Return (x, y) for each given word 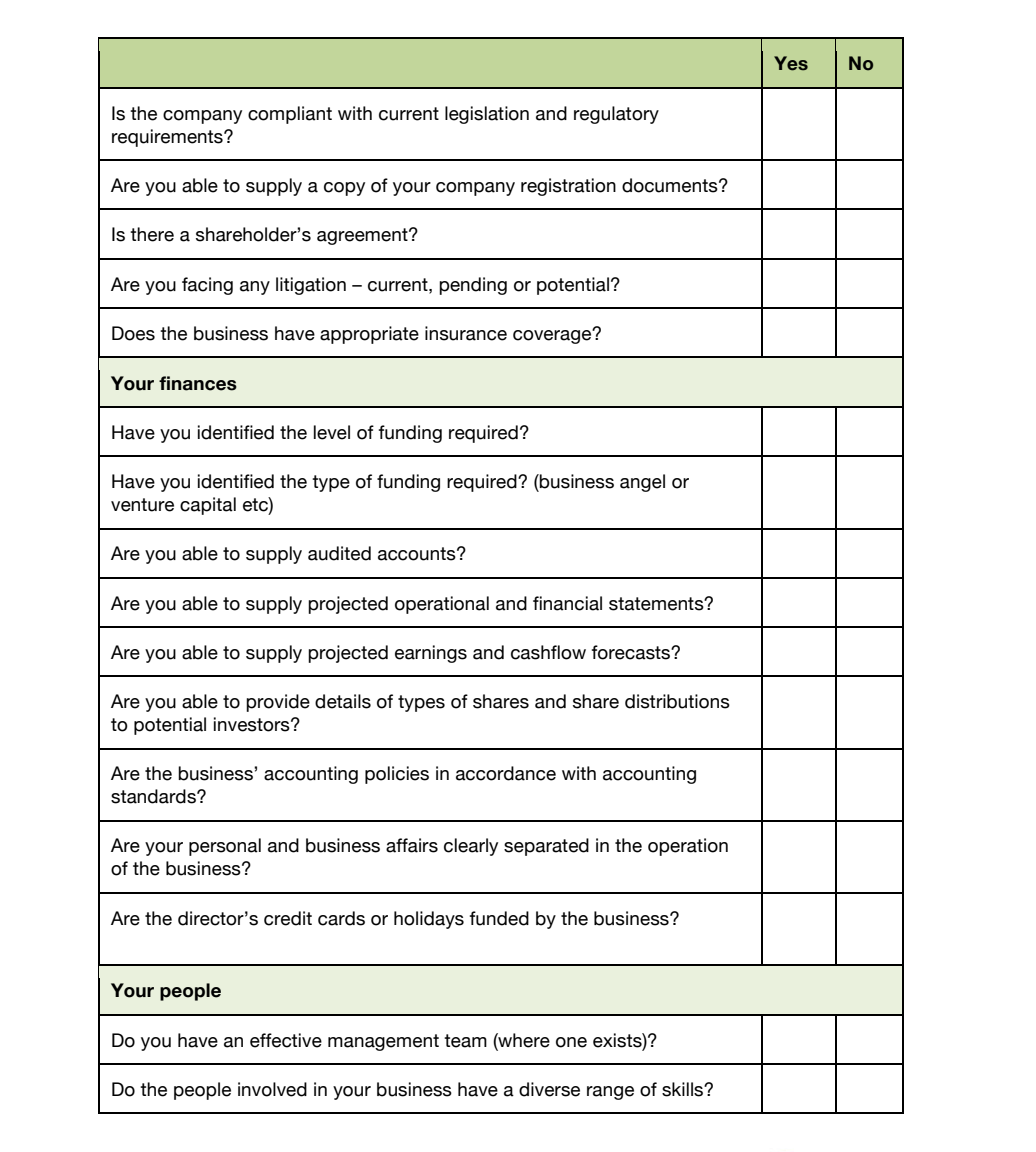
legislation (487, 115)
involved (272, 1089)
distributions (677, 701)
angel (642, 483)
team (465, 1041)
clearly (471, 847)
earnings (431, 654)
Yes (791, 63)
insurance (466, 333)
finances (198, 383)
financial (567, 603)
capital (208, 506)
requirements (168, 138)
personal (225, 847)
